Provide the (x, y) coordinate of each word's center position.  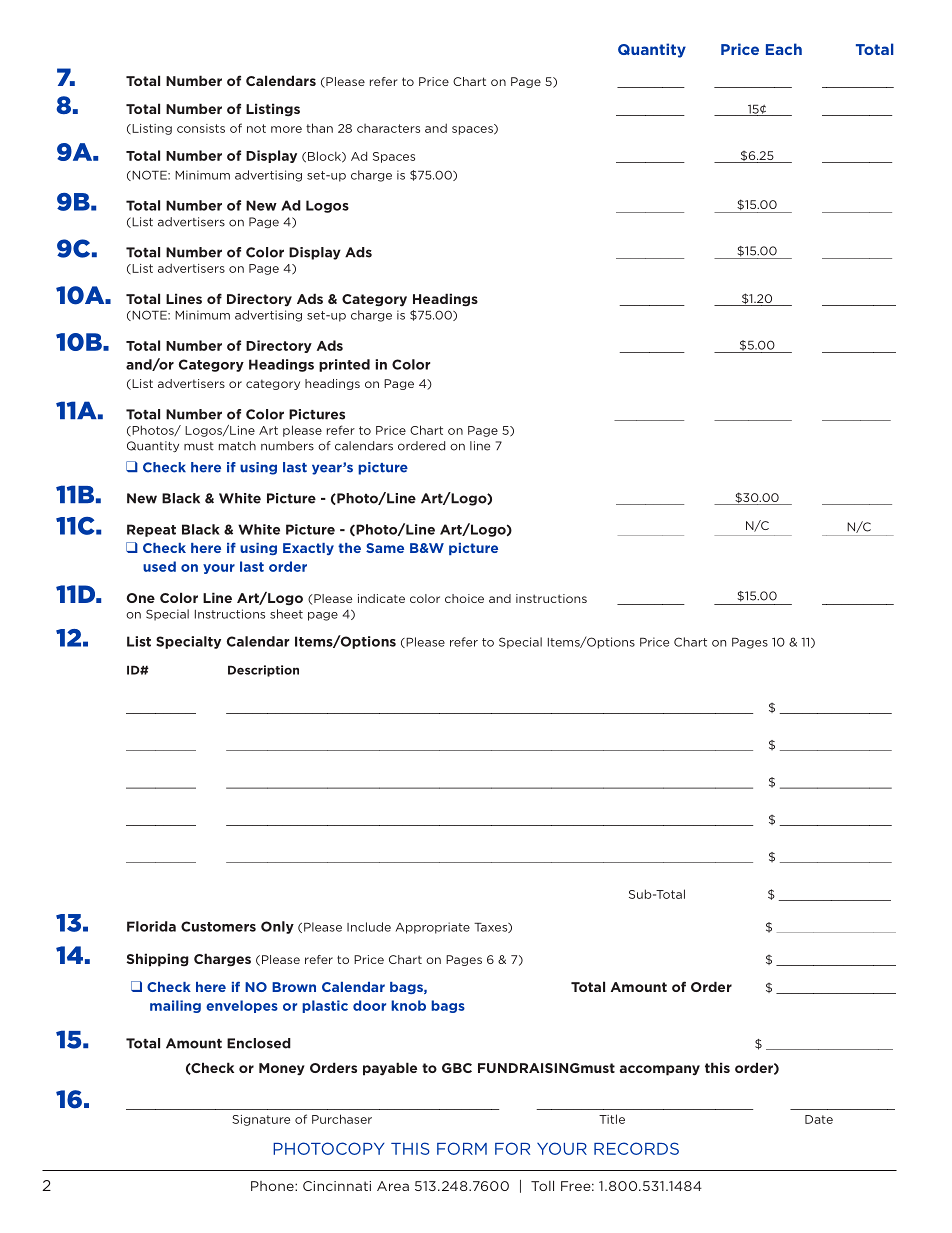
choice (464, 598)
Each (784, 49)
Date (819, 1119)
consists (201, 128)
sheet (286, 614)
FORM (462, 1148)
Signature (261, 1120)
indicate (381, 598)
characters (388, 128)
